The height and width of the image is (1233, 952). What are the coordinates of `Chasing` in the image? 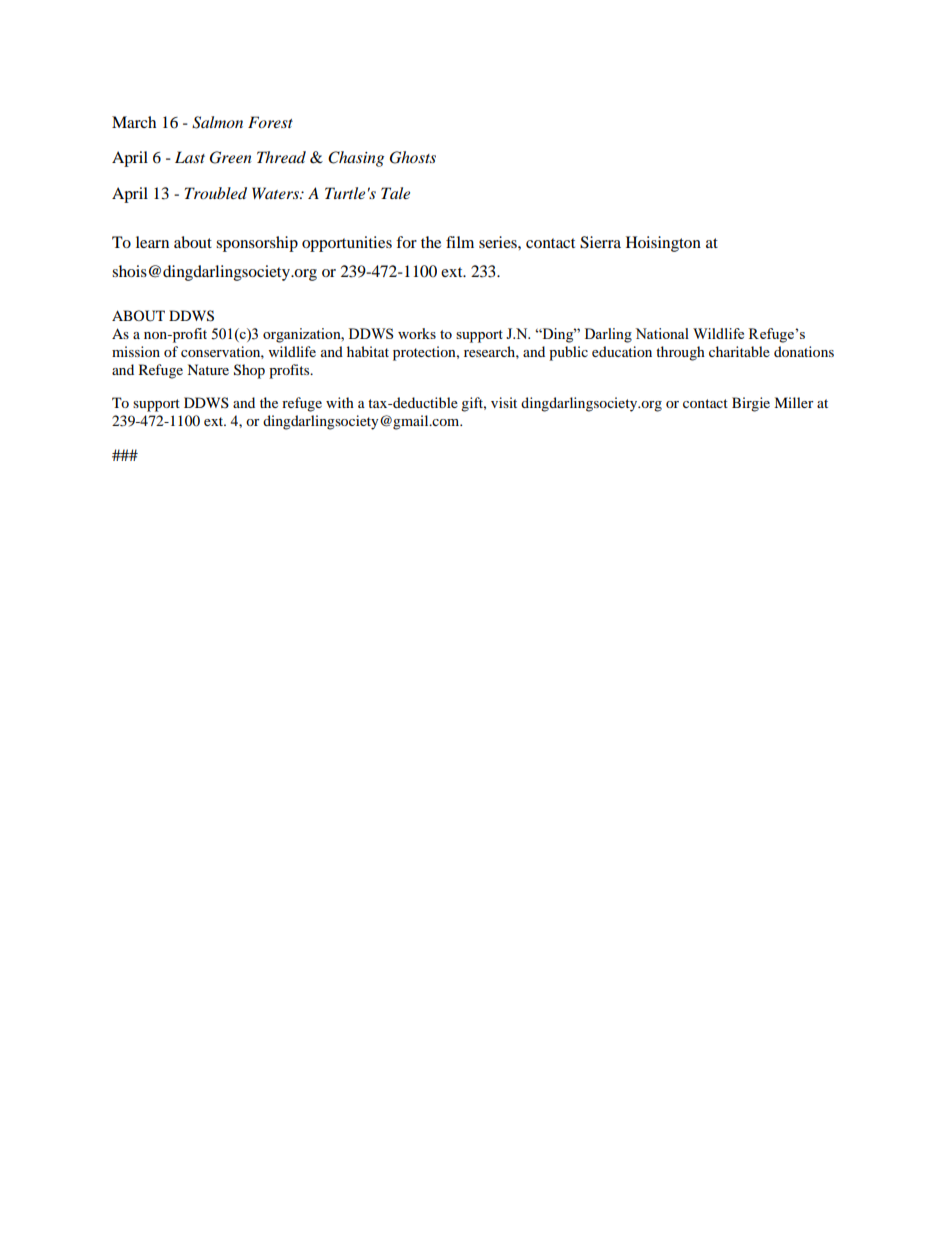 It's located at (356, 159).
